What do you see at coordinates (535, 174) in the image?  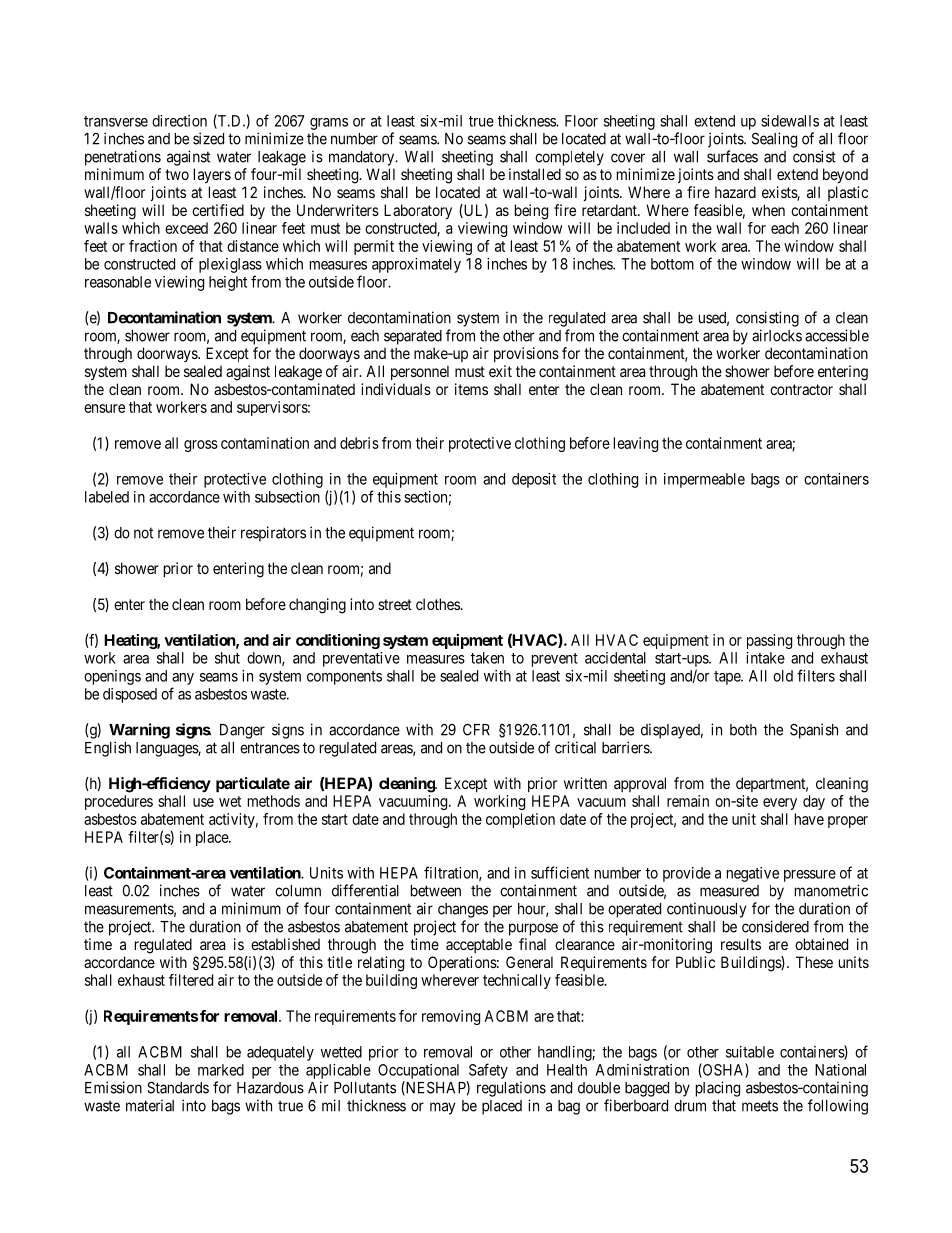 I see `installed` at bounding box center [535, 174].
